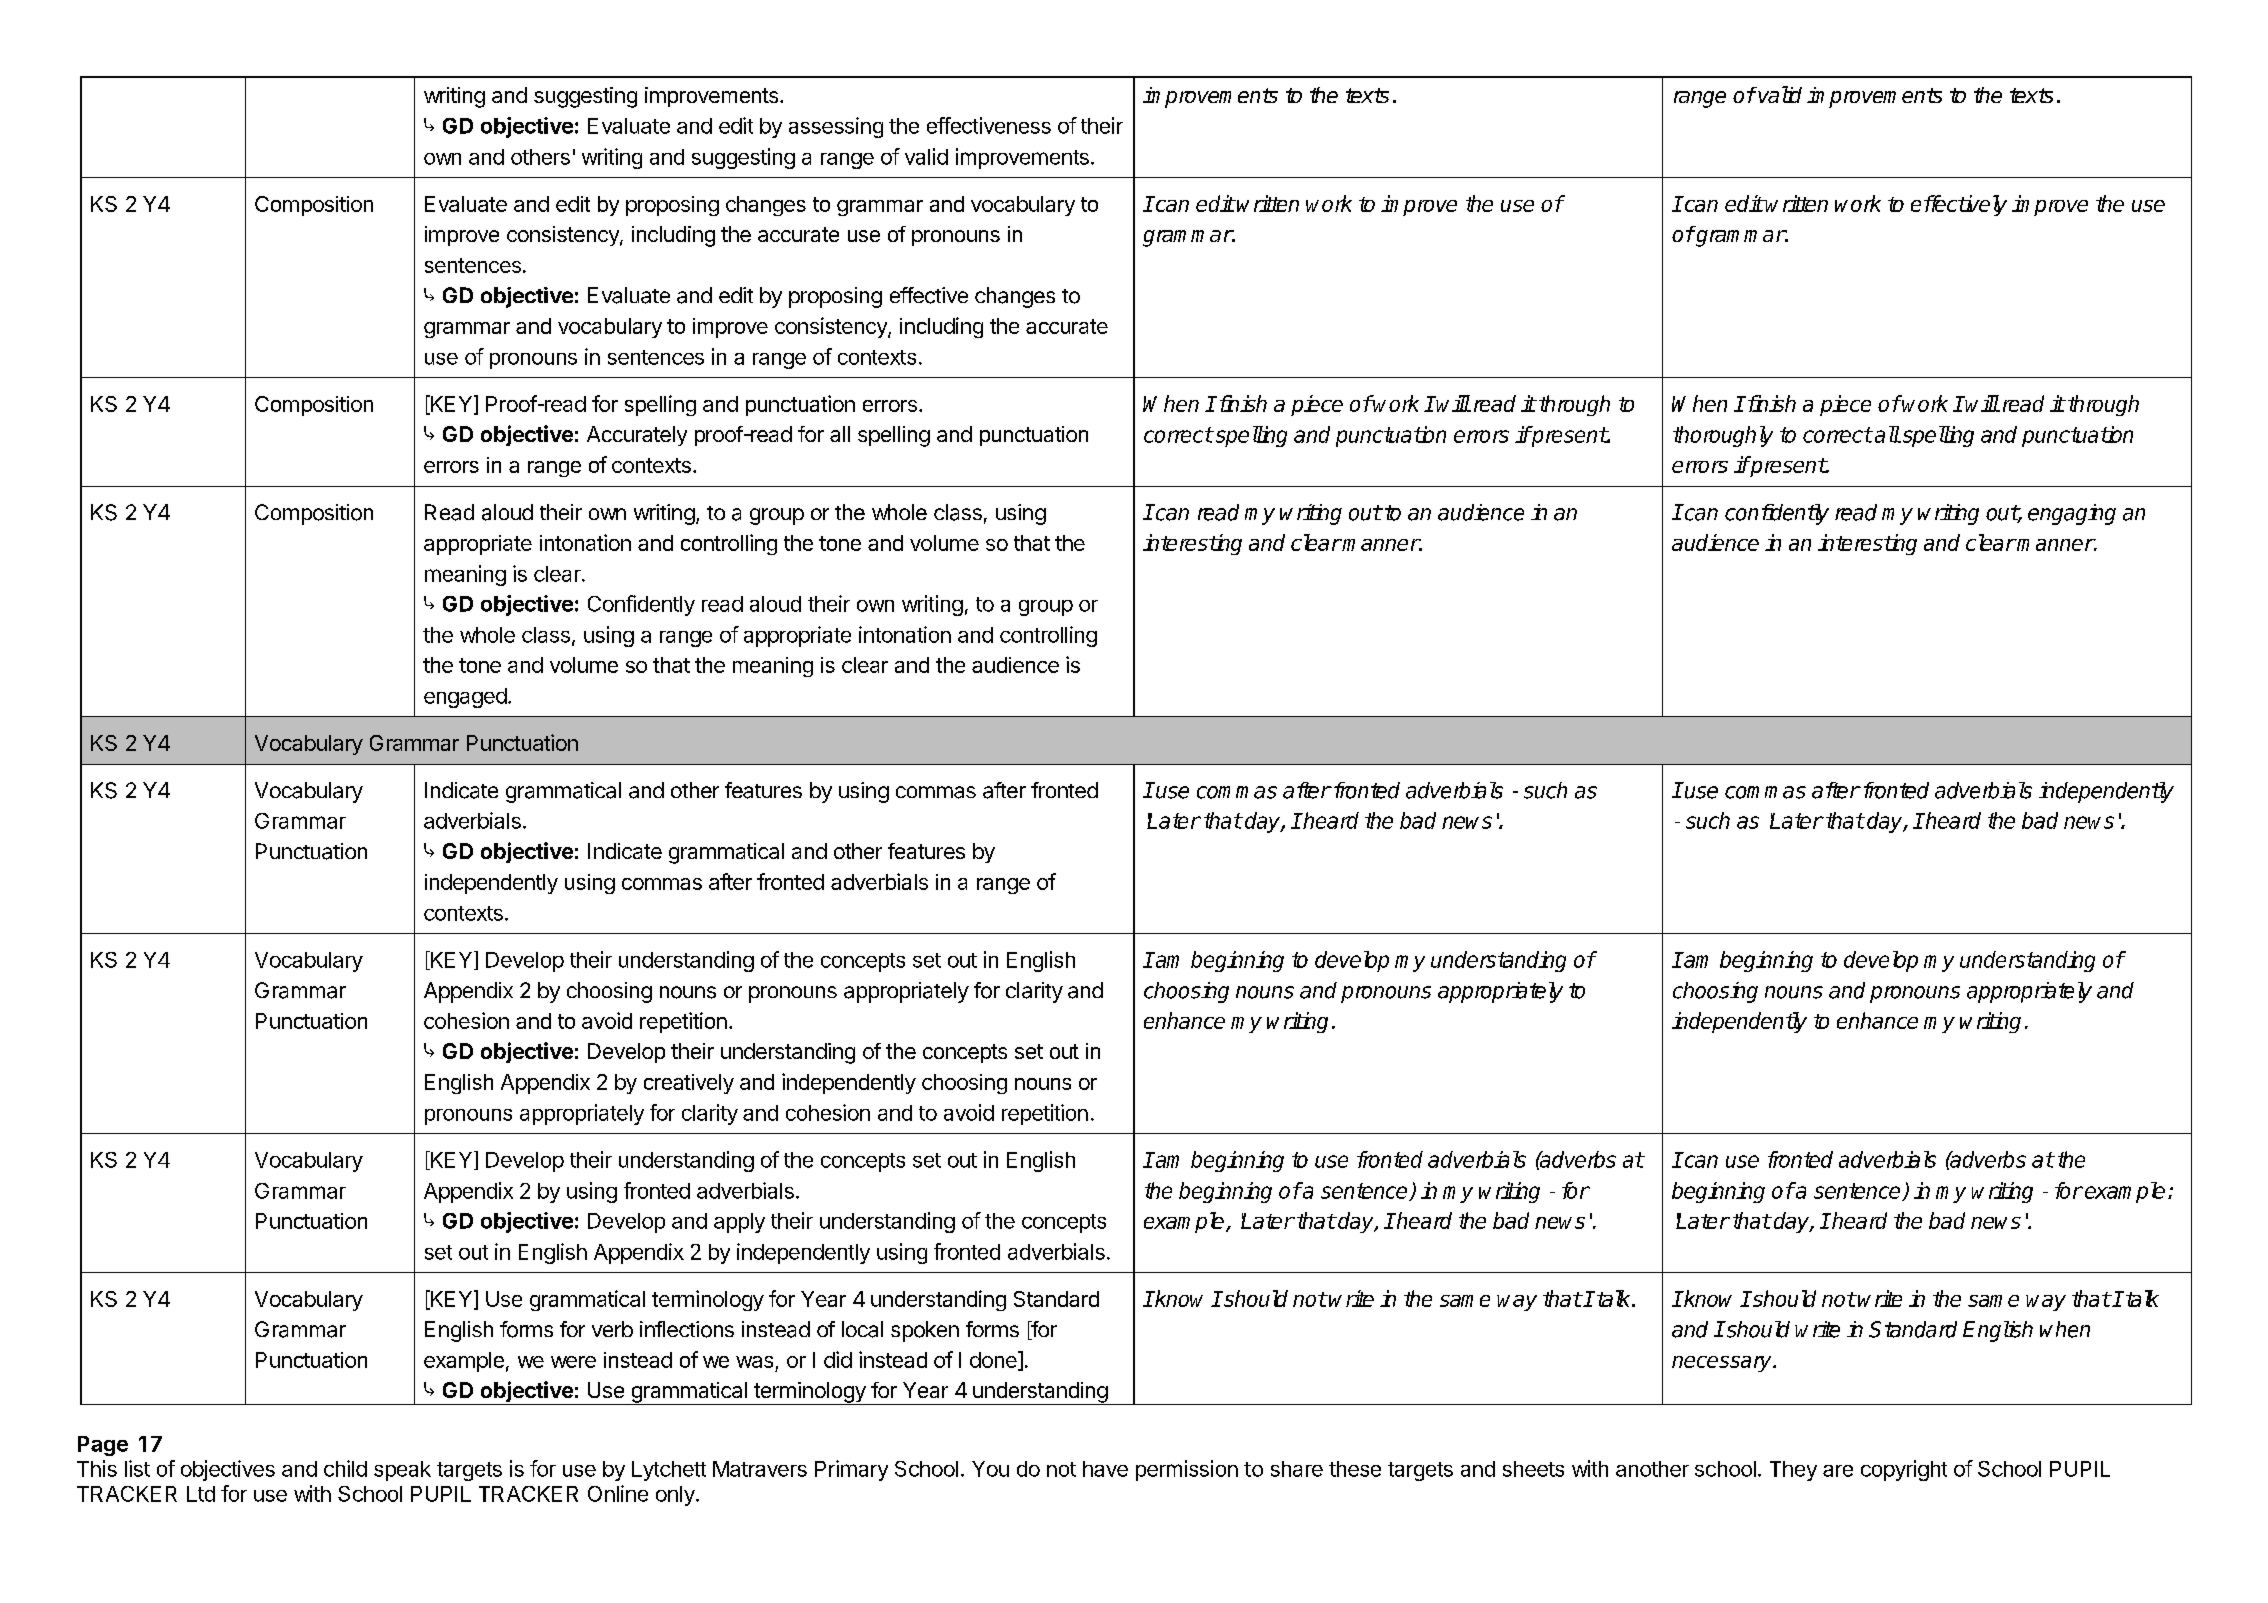  I want to click on thoroughly, so click(1723, 436).
